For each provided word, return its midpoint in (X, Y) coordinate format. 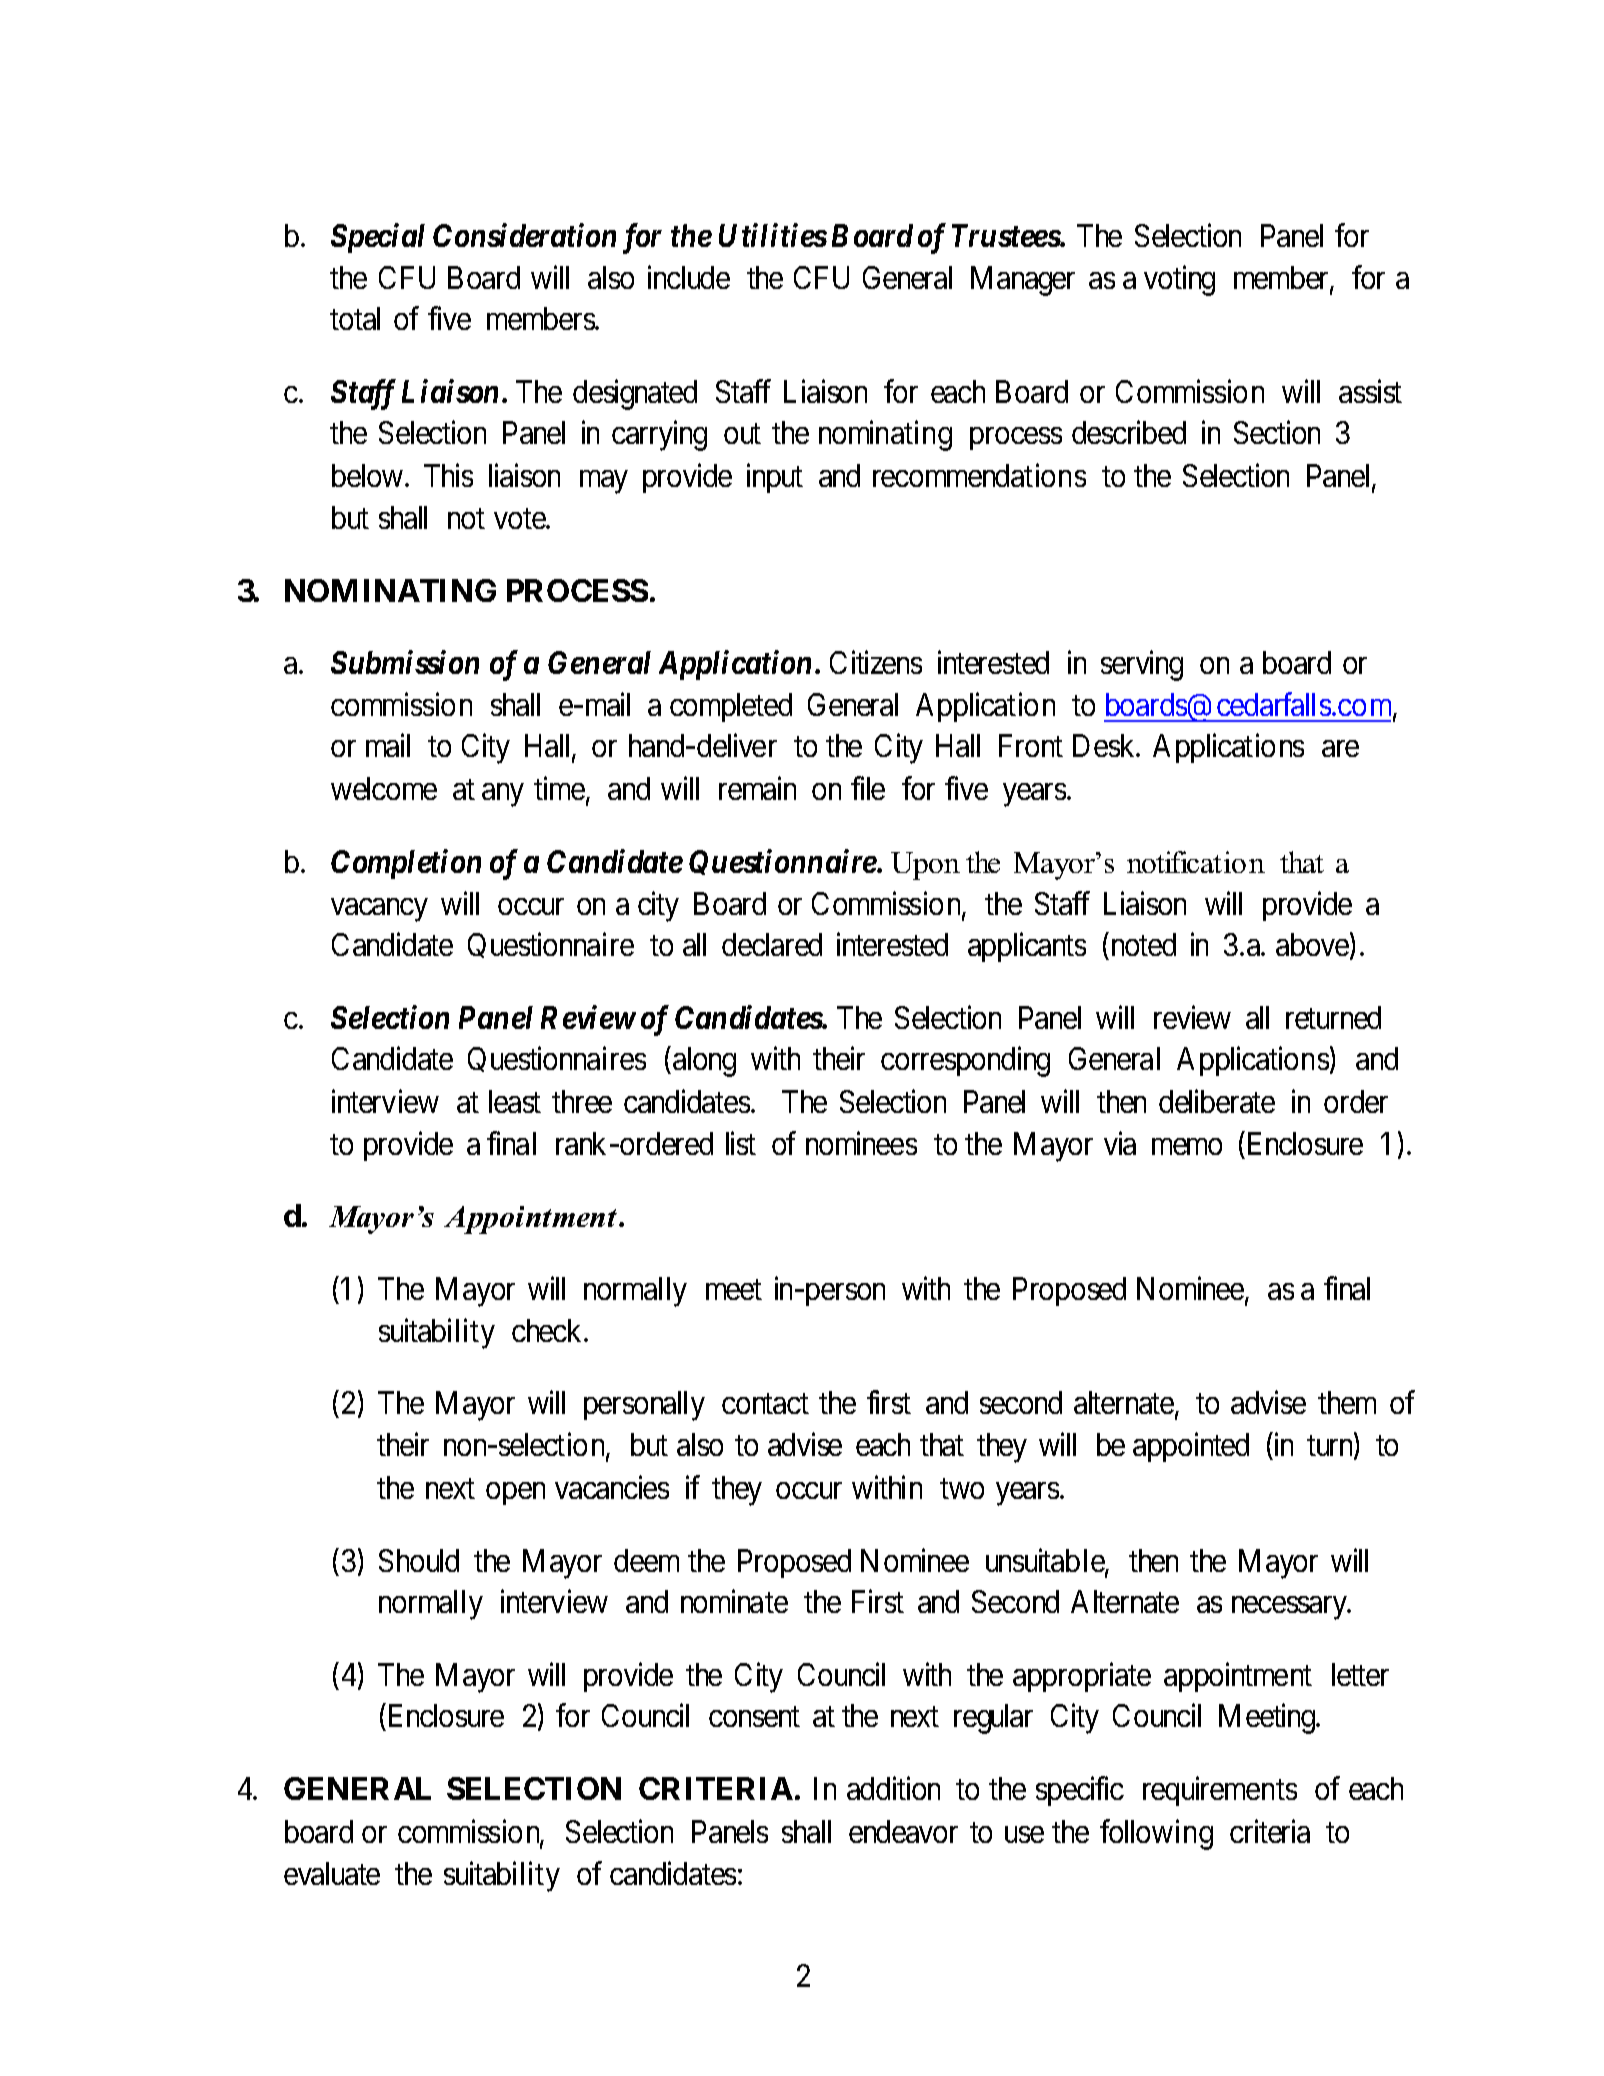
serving (1142, 666)
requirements (1220, 1791)
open (515, 1494)
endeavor (903, 1831)
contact (765, 1404)
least (515, 1101)
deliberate (1217, 1101)
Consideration (524, 235)
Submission (405, 662)
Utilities (773, 235)
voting (1179, 280)
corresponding (965, 1061)
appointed (1191, 1447)
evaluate (332, 1873)
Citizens (876, 662)
